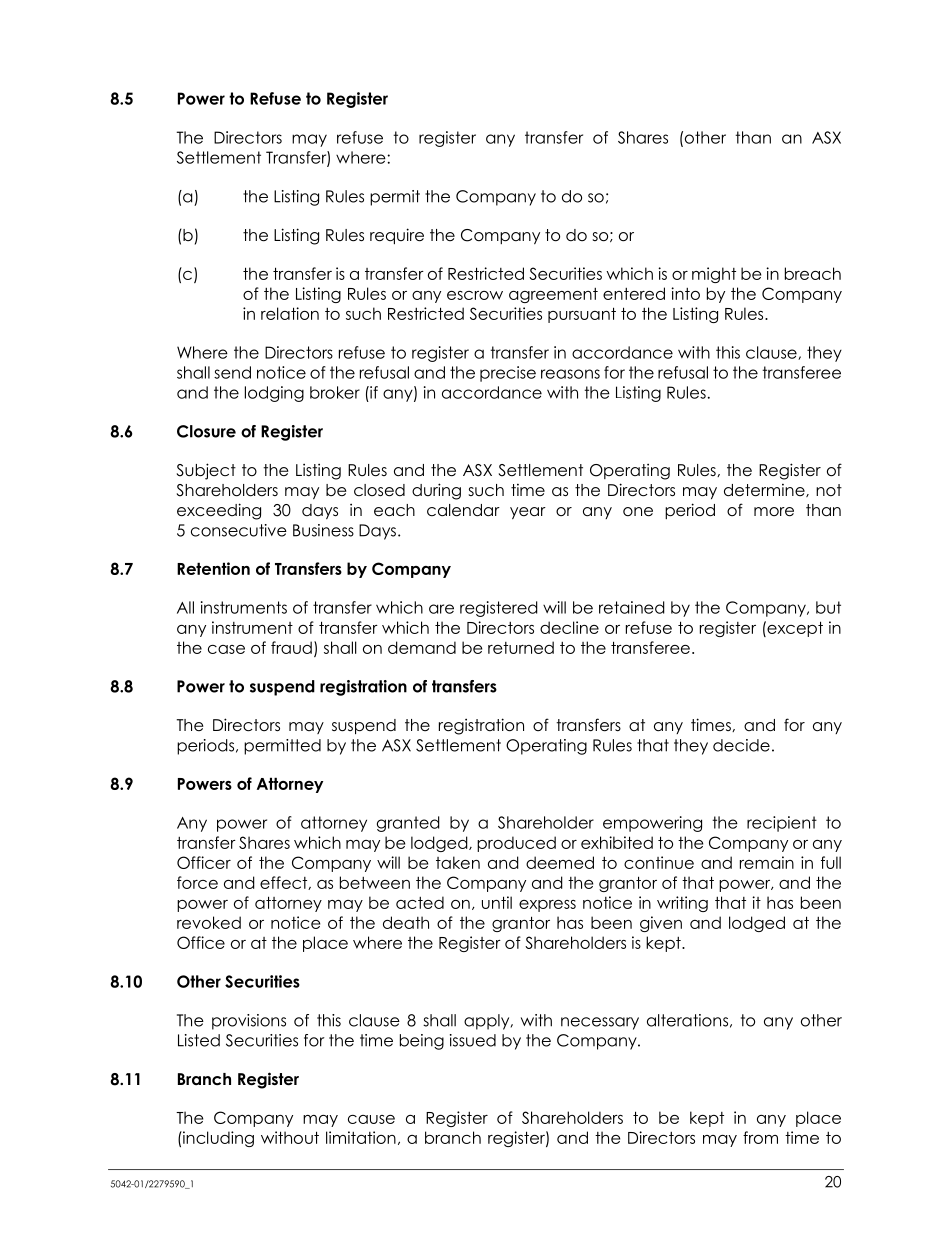 The height and width of the screenshot is (1233, 952). What do you see at coordinates (528, 513) in the screenshot?
I see `year` at bounding box center [528, 513].
